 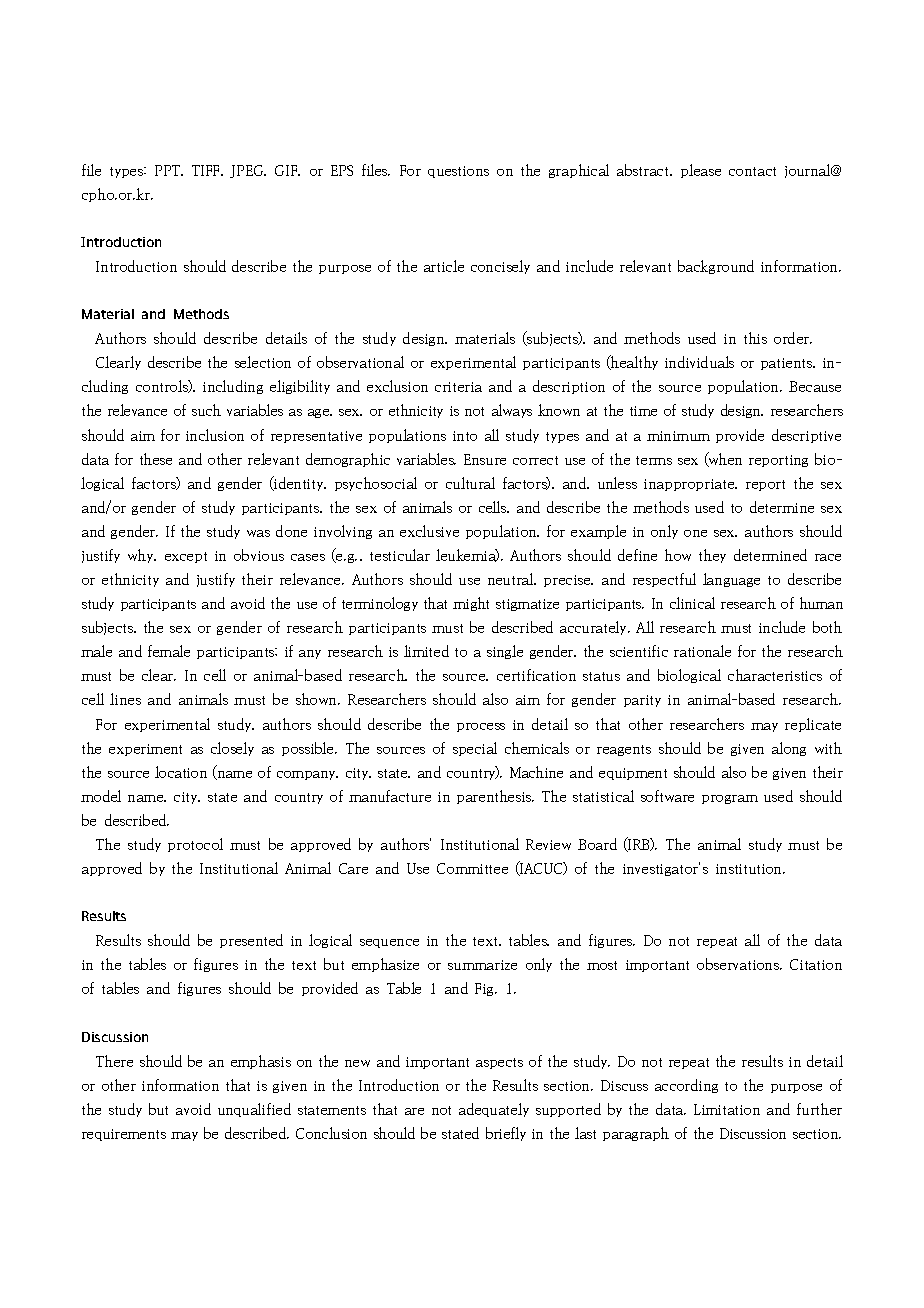 I want to click on unqualified, so click(x=254, y=1110).
